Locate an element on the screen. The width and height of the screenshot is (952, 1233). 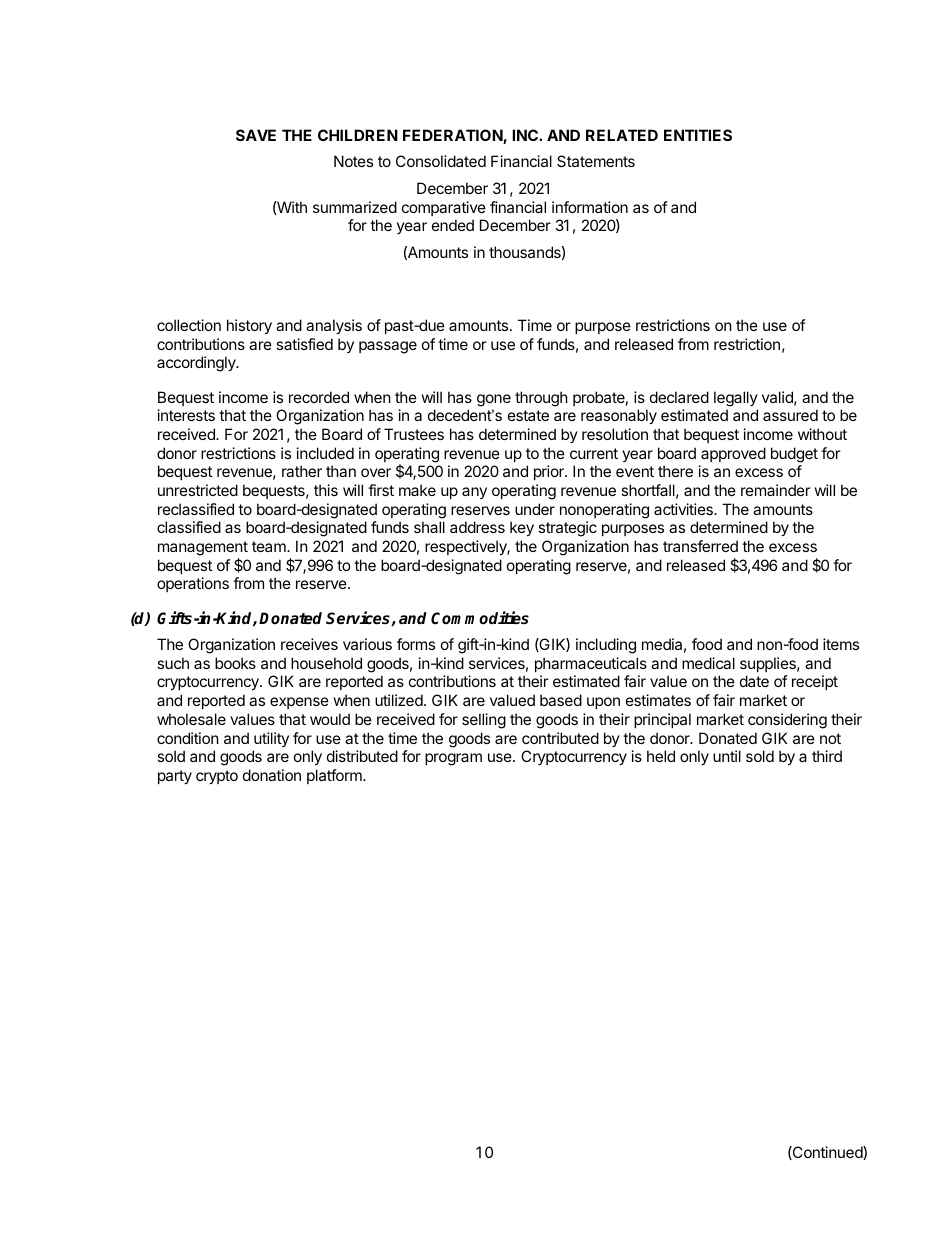
legally is located at coordinates (736, 399).
